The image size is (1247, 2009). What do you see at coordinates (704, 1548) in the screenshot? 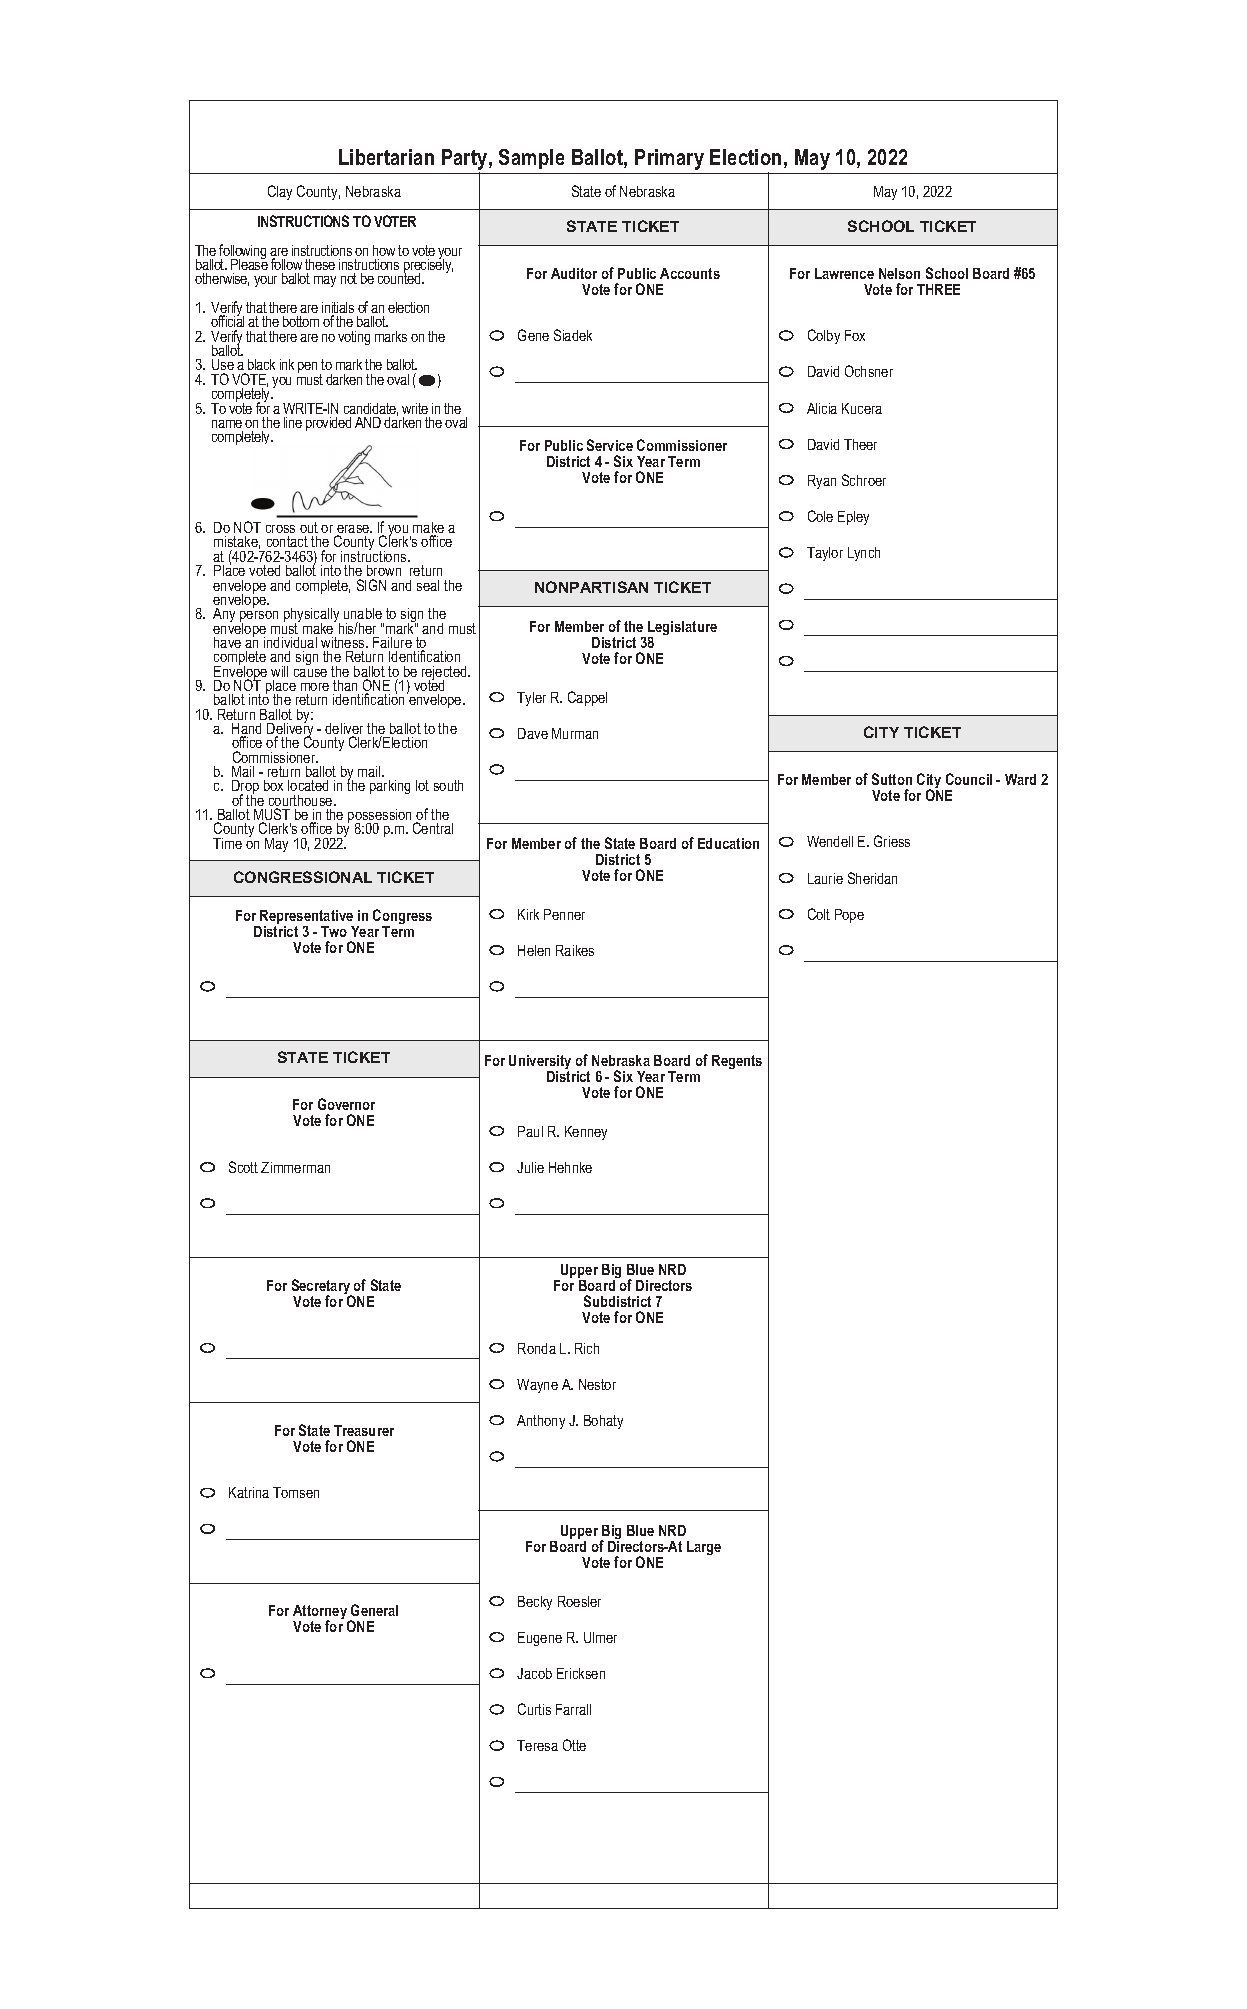
I see `Large` at bounding box center [704, 1548].
